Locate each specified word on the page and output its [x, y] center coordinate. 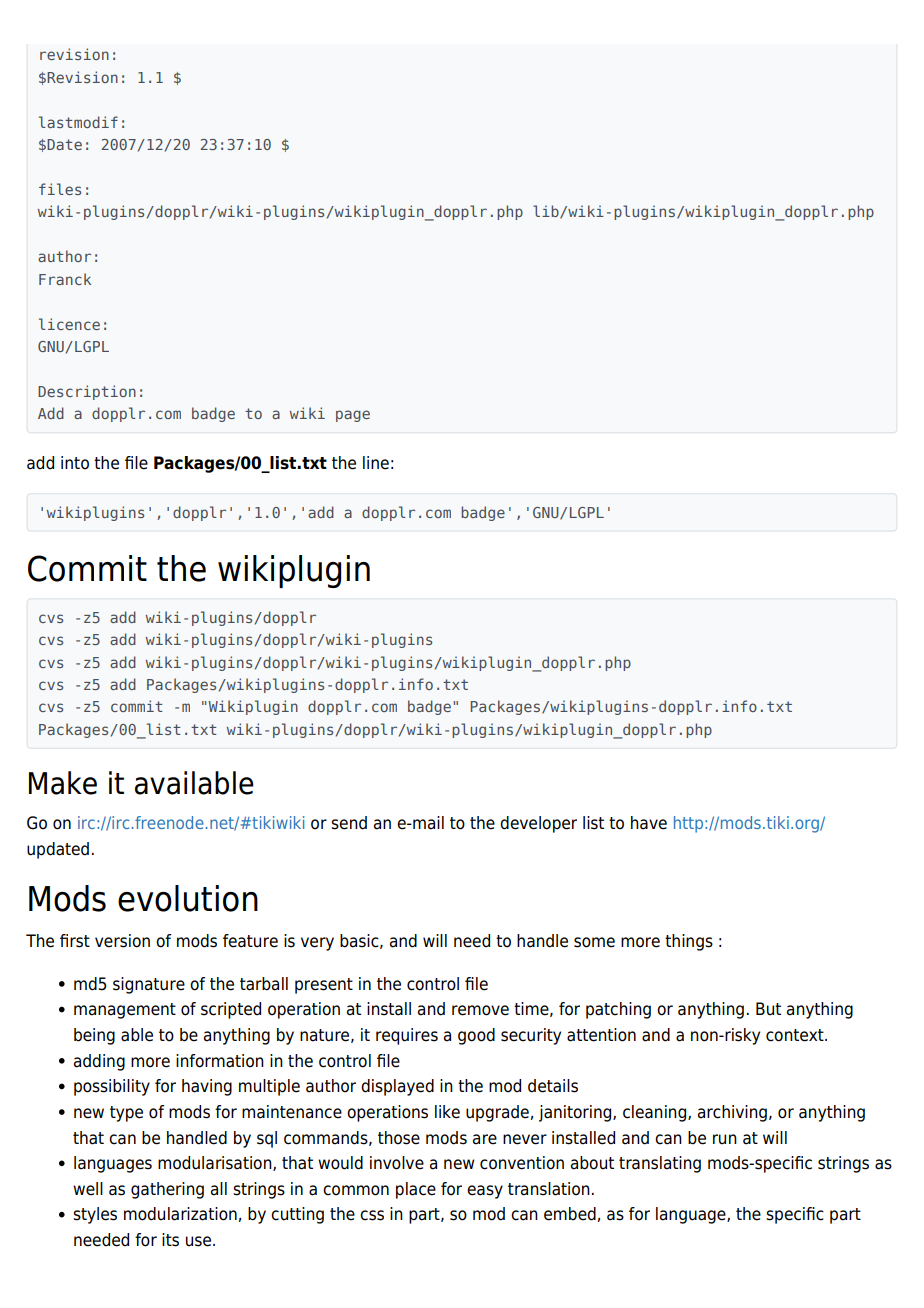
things [689, 942]
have [649, 823]
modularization [180, 1214]
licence [69, 324]
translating [660, 1164]
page [353, 416]
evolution [188, 898]
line [376, 463]
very [317, 944]
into [75, 463]
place [416, 1190]
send [349, 823]
